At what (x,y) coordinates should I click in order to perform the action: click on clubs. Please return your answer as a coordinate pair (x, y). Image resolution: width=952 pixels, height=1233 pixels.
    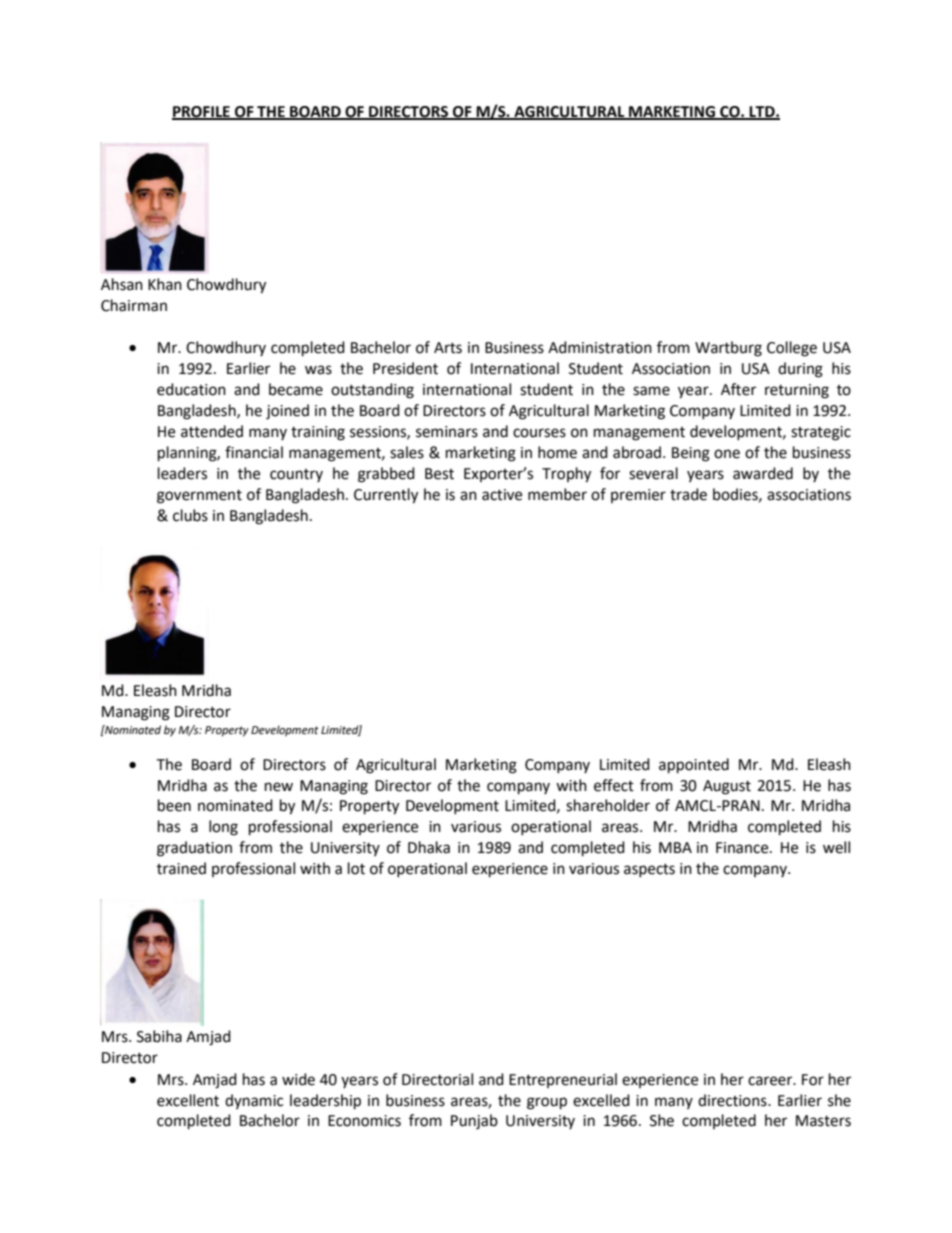
    Looking at the image, I should click on (190, 515).
